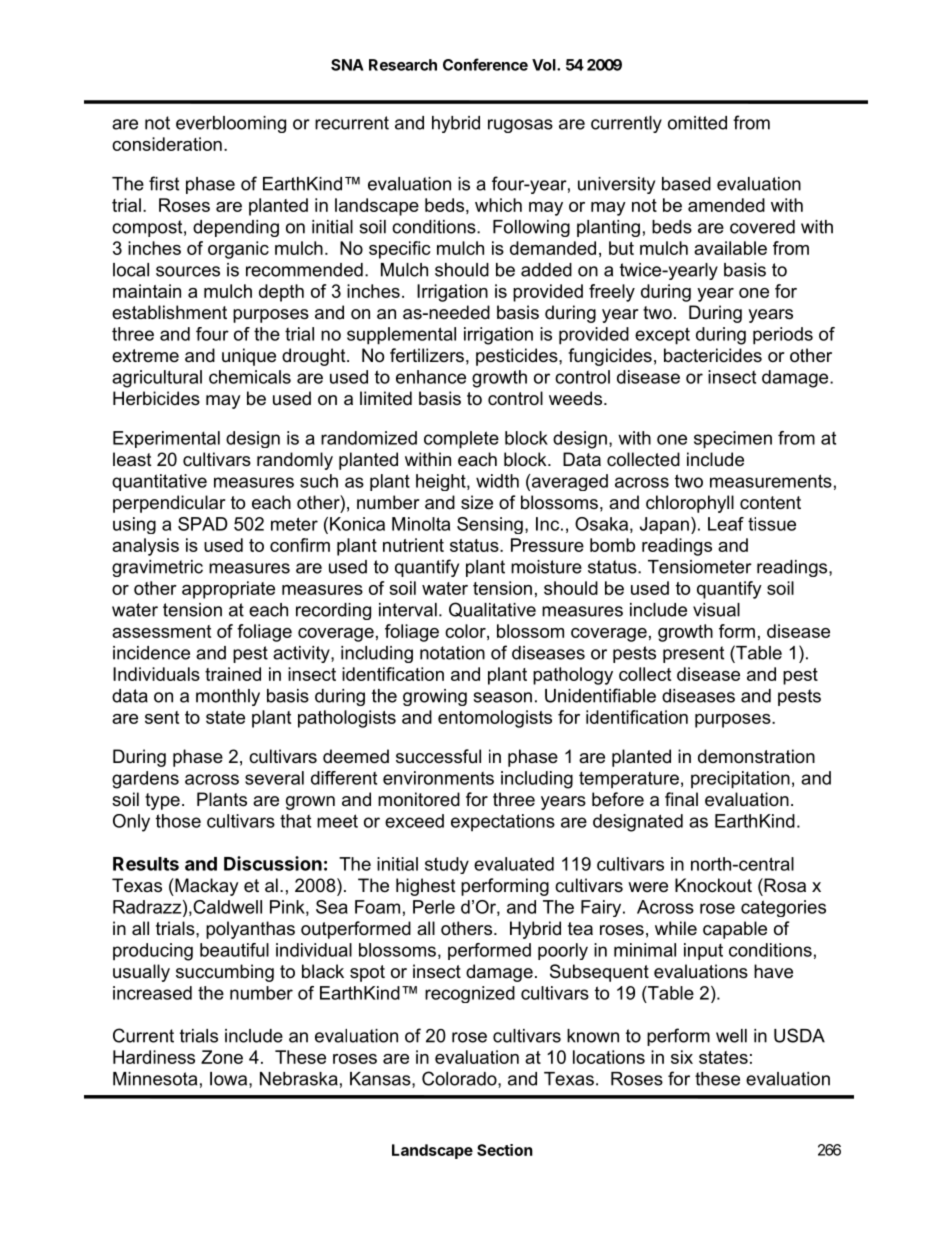  What do you see at coordinates (155, 1079) in the screenshot?
I see `Minnesota` at bounding box center [155, 1079].
